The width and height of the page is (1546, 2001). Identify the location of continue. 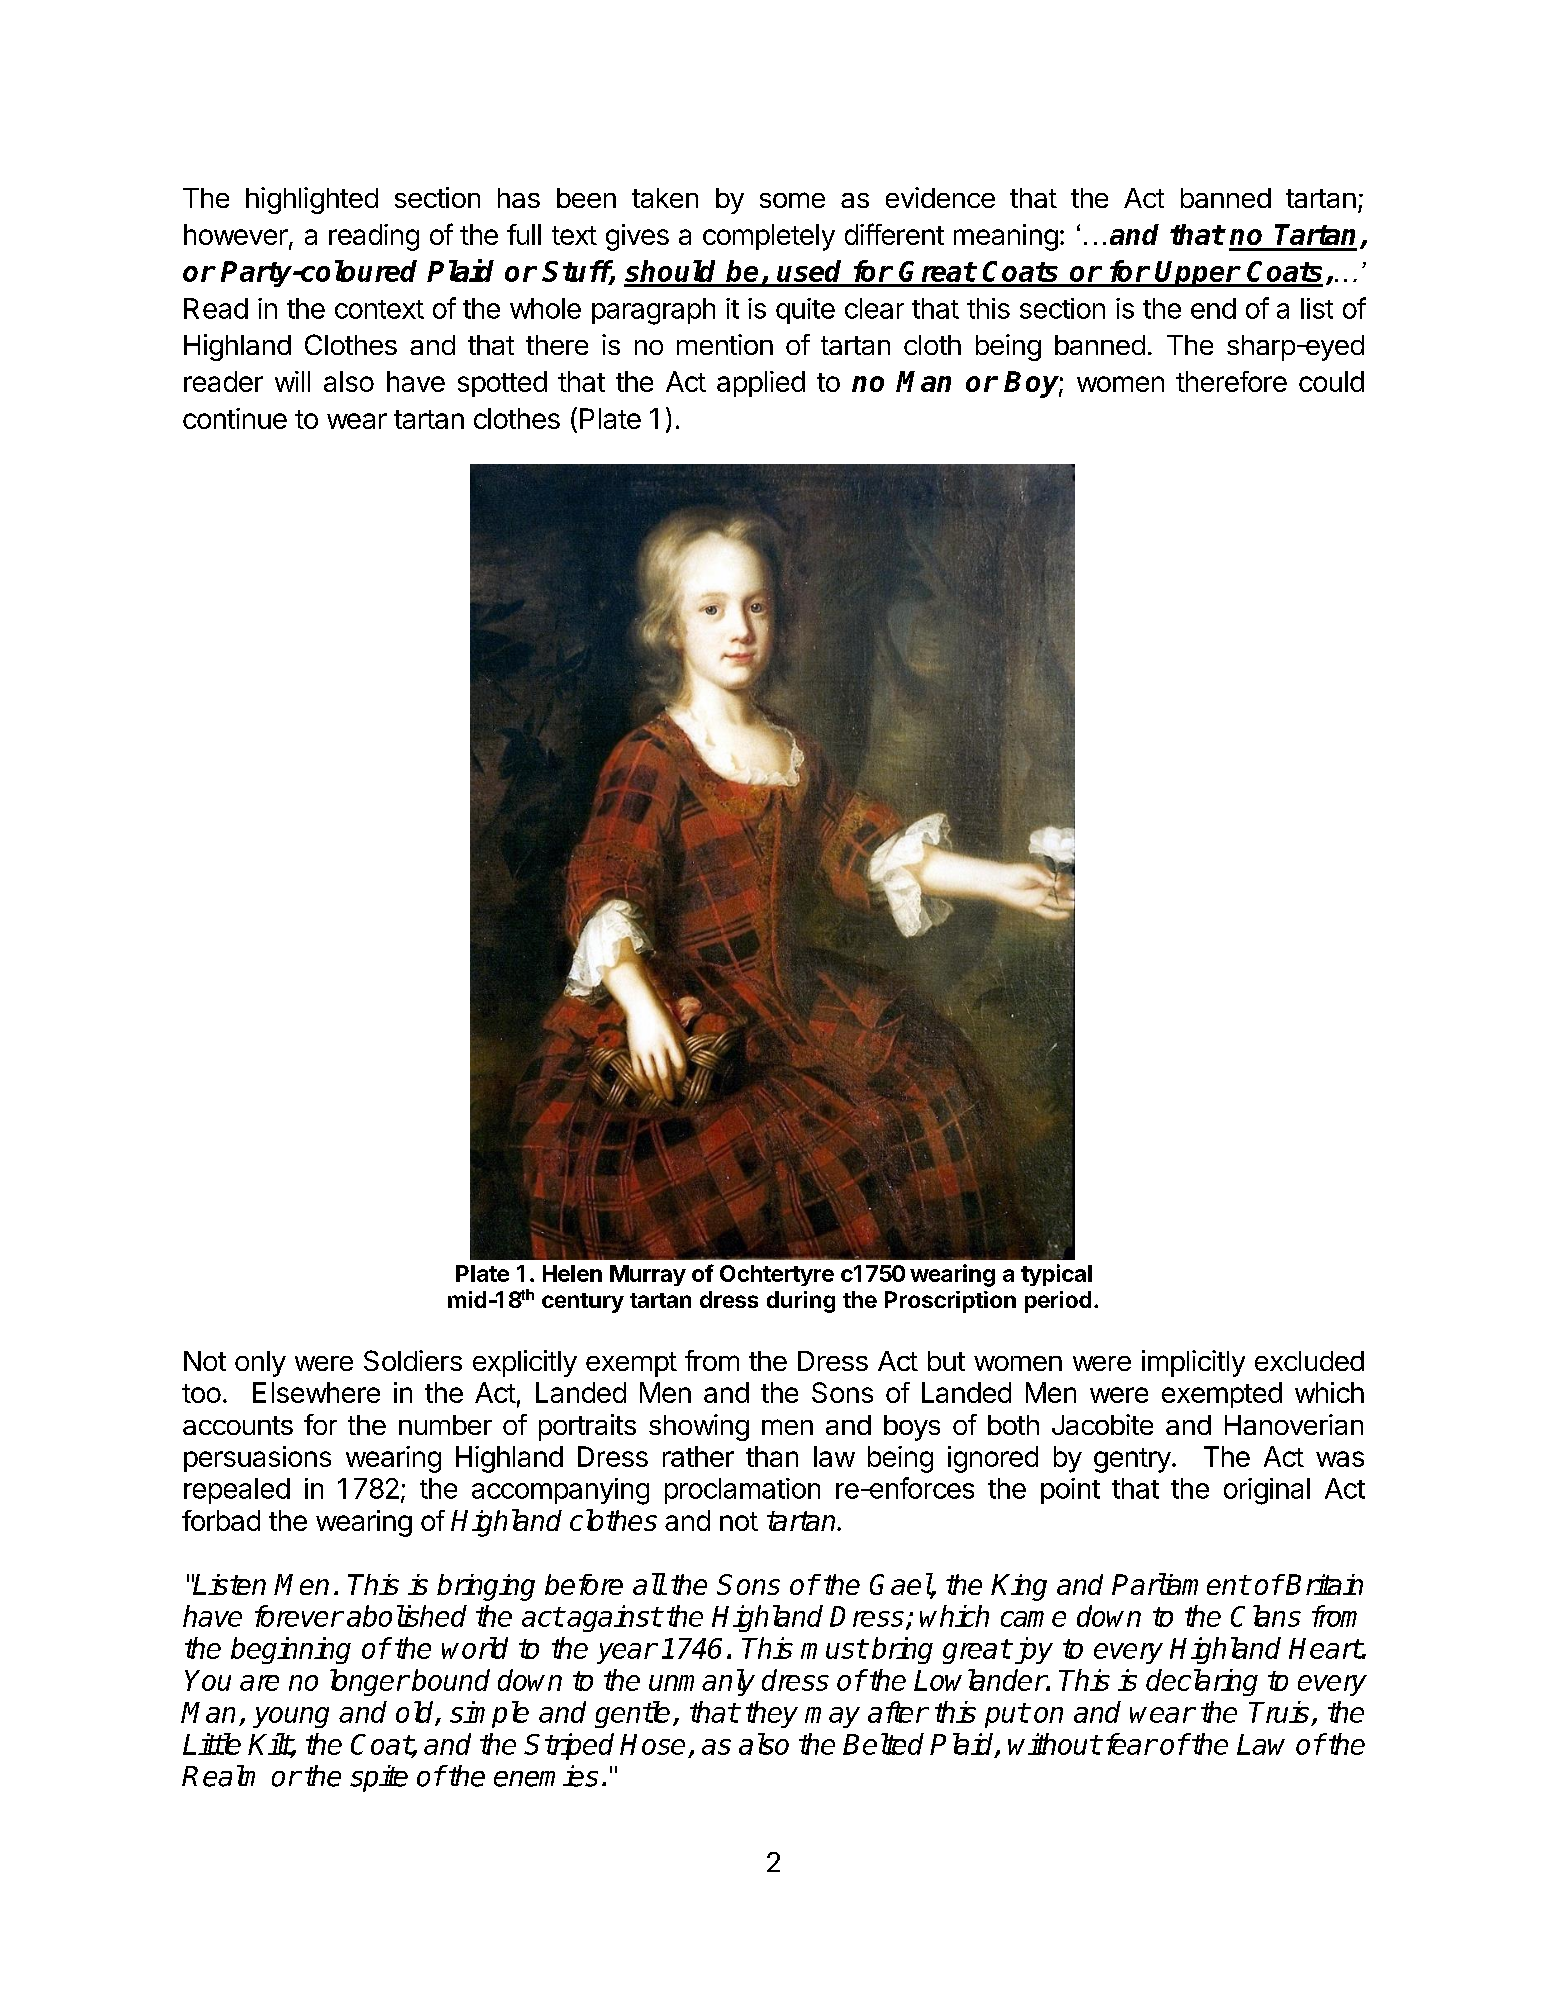
(235, 418).
